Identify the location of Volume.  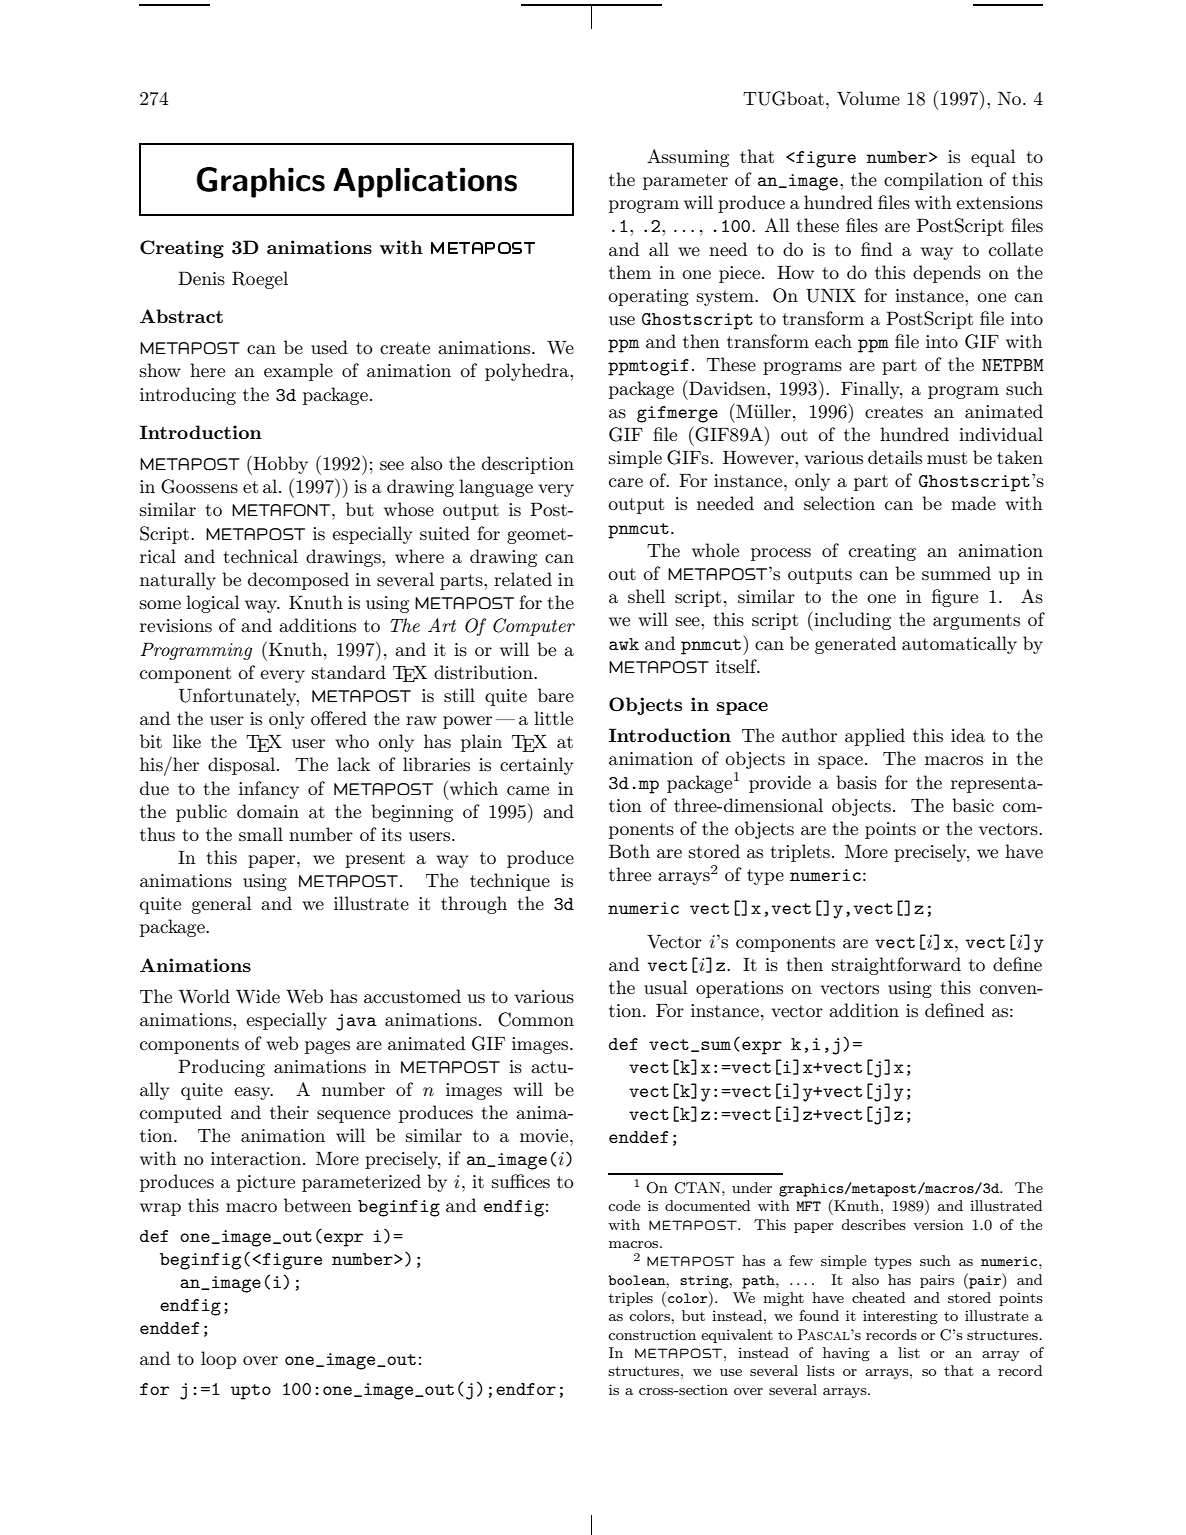
(868, 98).
